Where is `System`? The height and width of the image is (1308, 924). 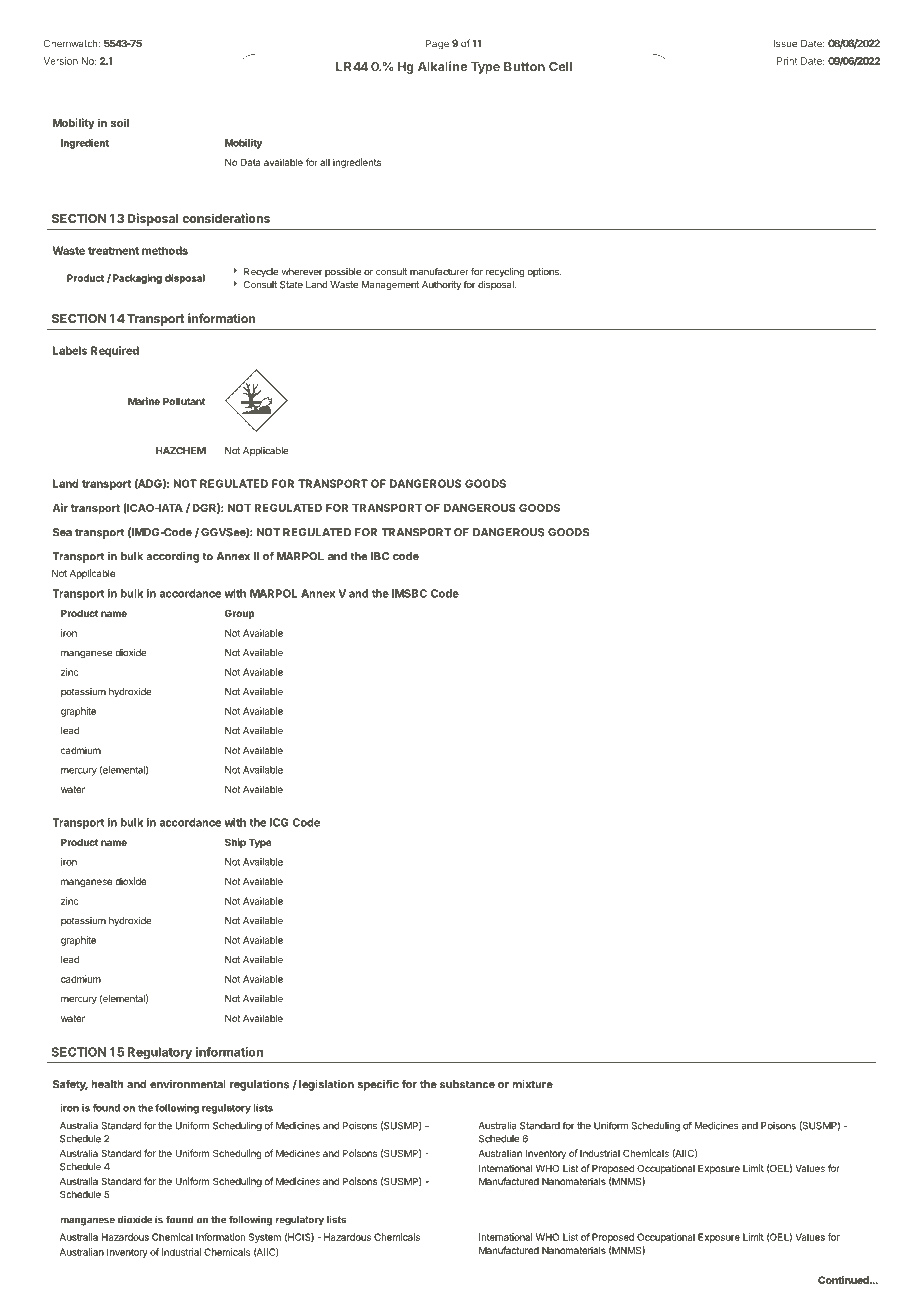 System is located at coordinates (265, 1238).
